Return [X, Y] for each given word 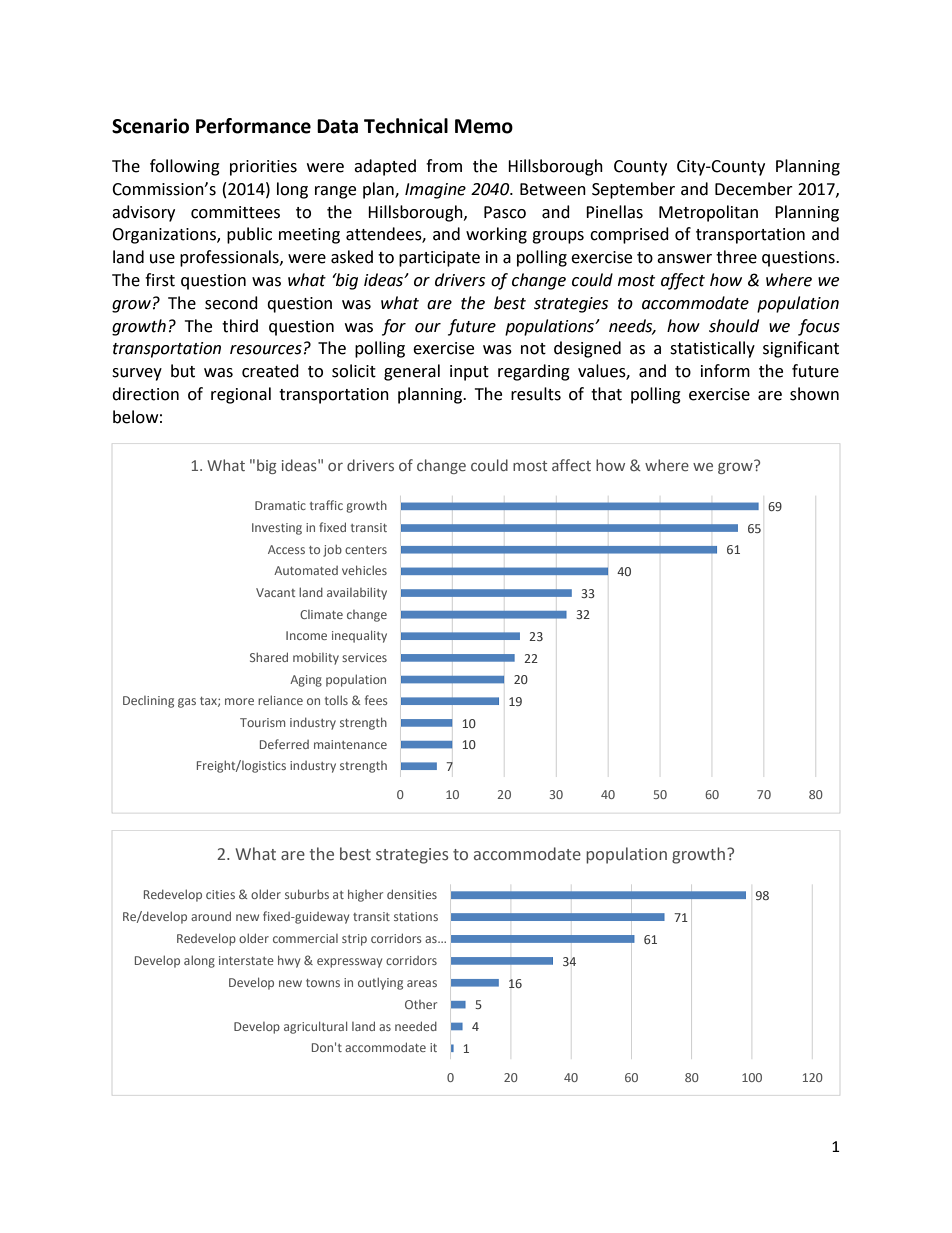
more [239, 701]
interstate [246, 960]
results [536, 394]
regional [241, 395]
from [444, 166]
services [364, 657]
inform [725, 371]
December [754, 189]
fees [376, 700]
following [185, 167]
